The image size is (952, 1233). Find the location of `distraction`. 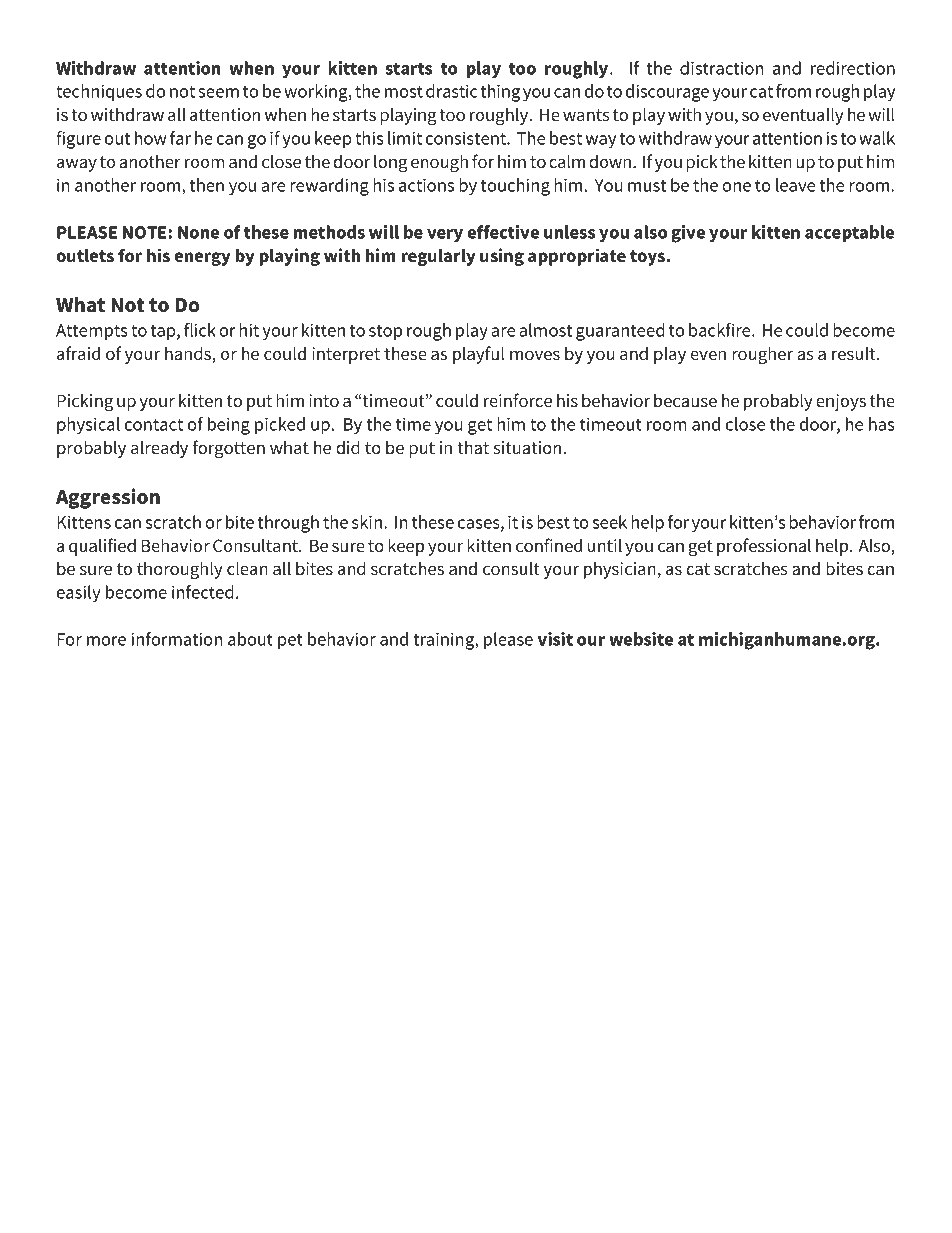

distraction is located at coordinates (721, 68).
